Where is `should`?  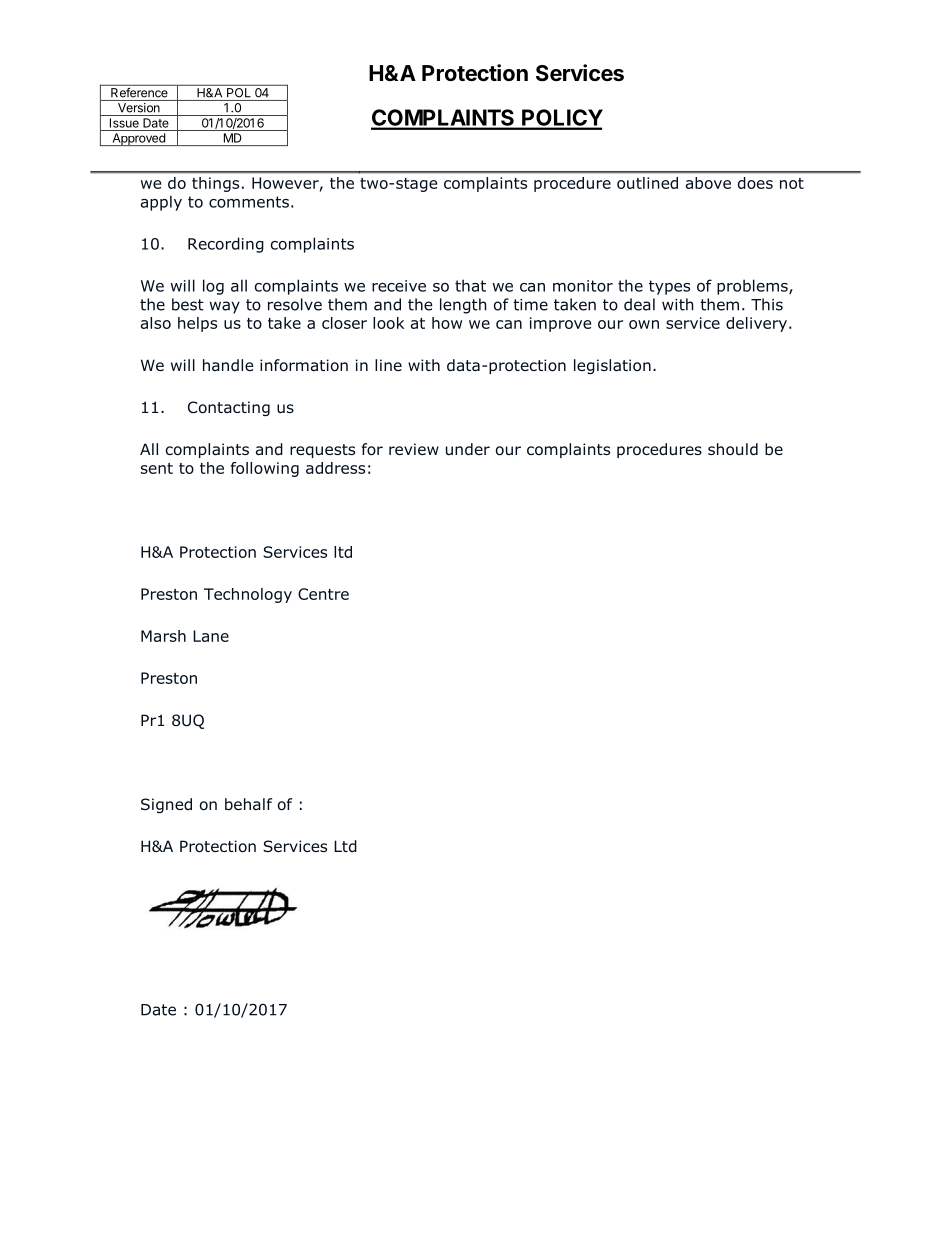
should is located at coordinates (733, 449).
